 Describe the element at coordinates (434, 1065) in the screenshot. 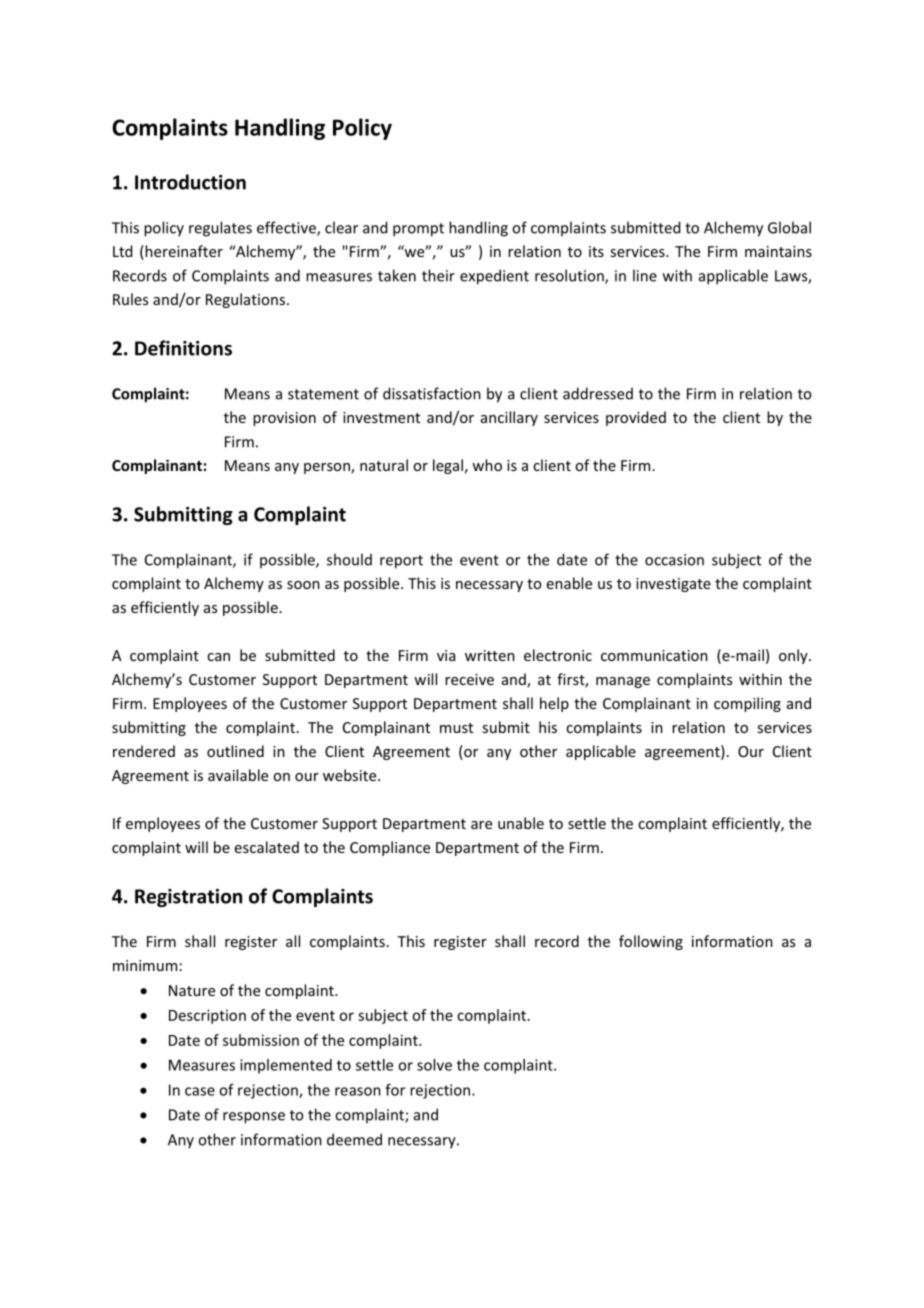

I see `solve` at that location.
